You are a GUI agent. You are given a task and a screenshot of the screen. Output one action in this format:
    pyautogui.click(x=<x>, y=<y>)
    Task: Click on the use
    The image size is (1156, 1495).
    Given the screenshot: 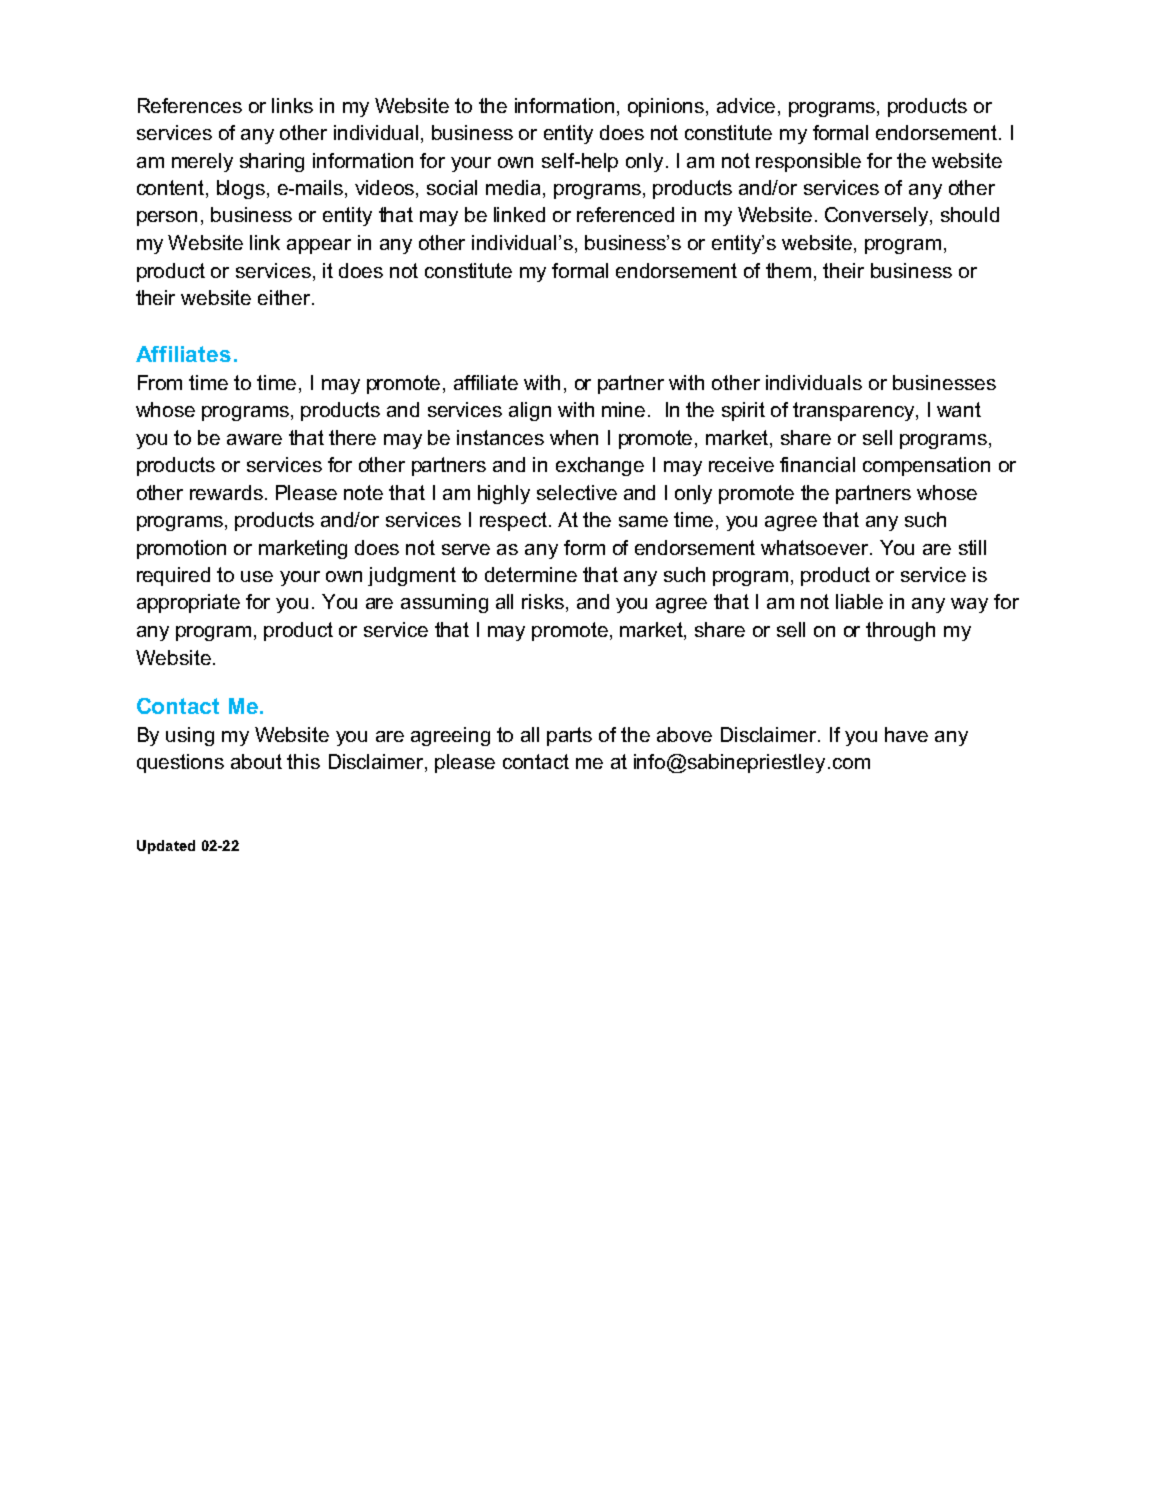 What is the action you would take?
    pyautogui.click(x=257, y=576)
